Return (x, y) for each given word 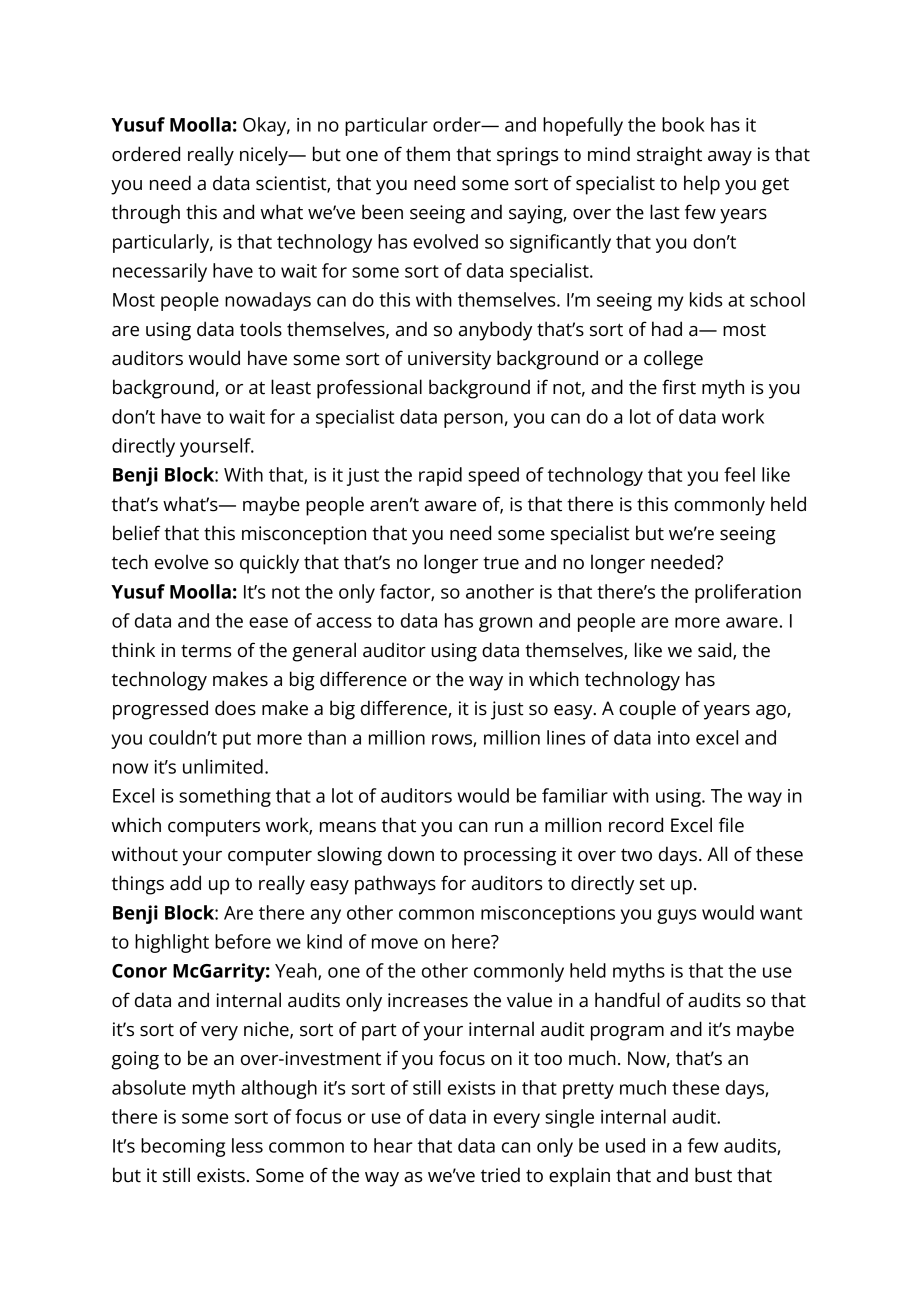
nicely (265, 156)
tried (500, 1175)
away (730, 158)
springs (528, 156)
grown (505, 624)
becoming (183, 1147)
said (716, 650)
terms (206, 651)
